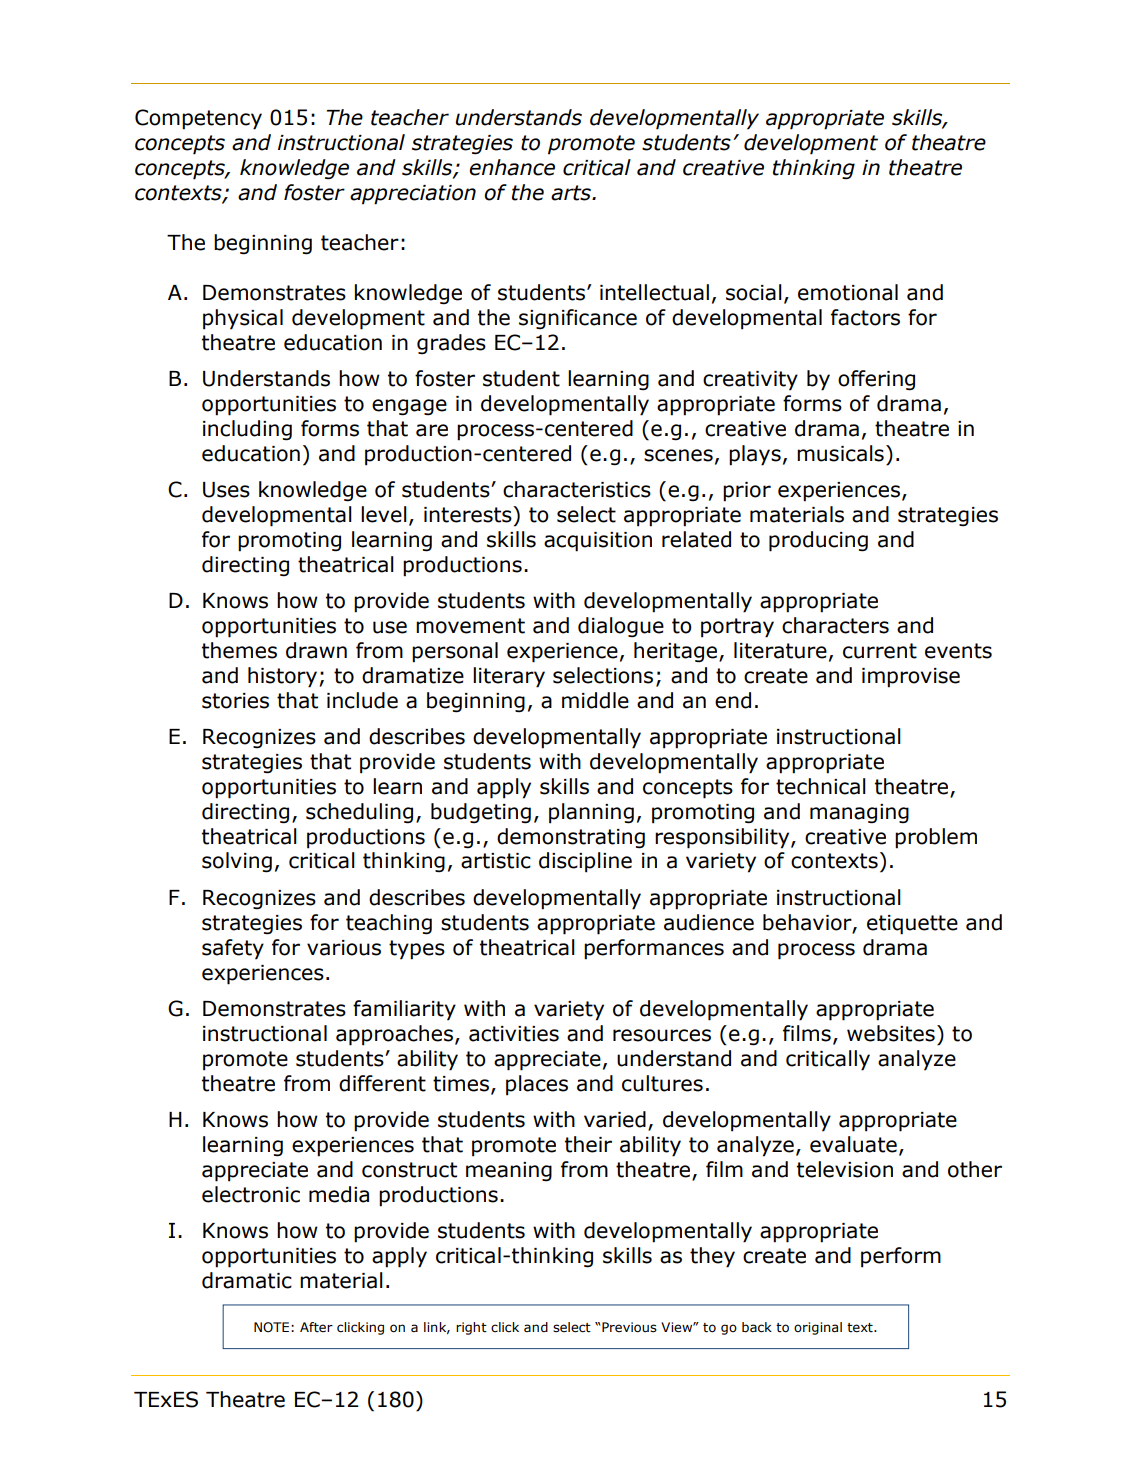  I want to click on various, so click(344, 948).
